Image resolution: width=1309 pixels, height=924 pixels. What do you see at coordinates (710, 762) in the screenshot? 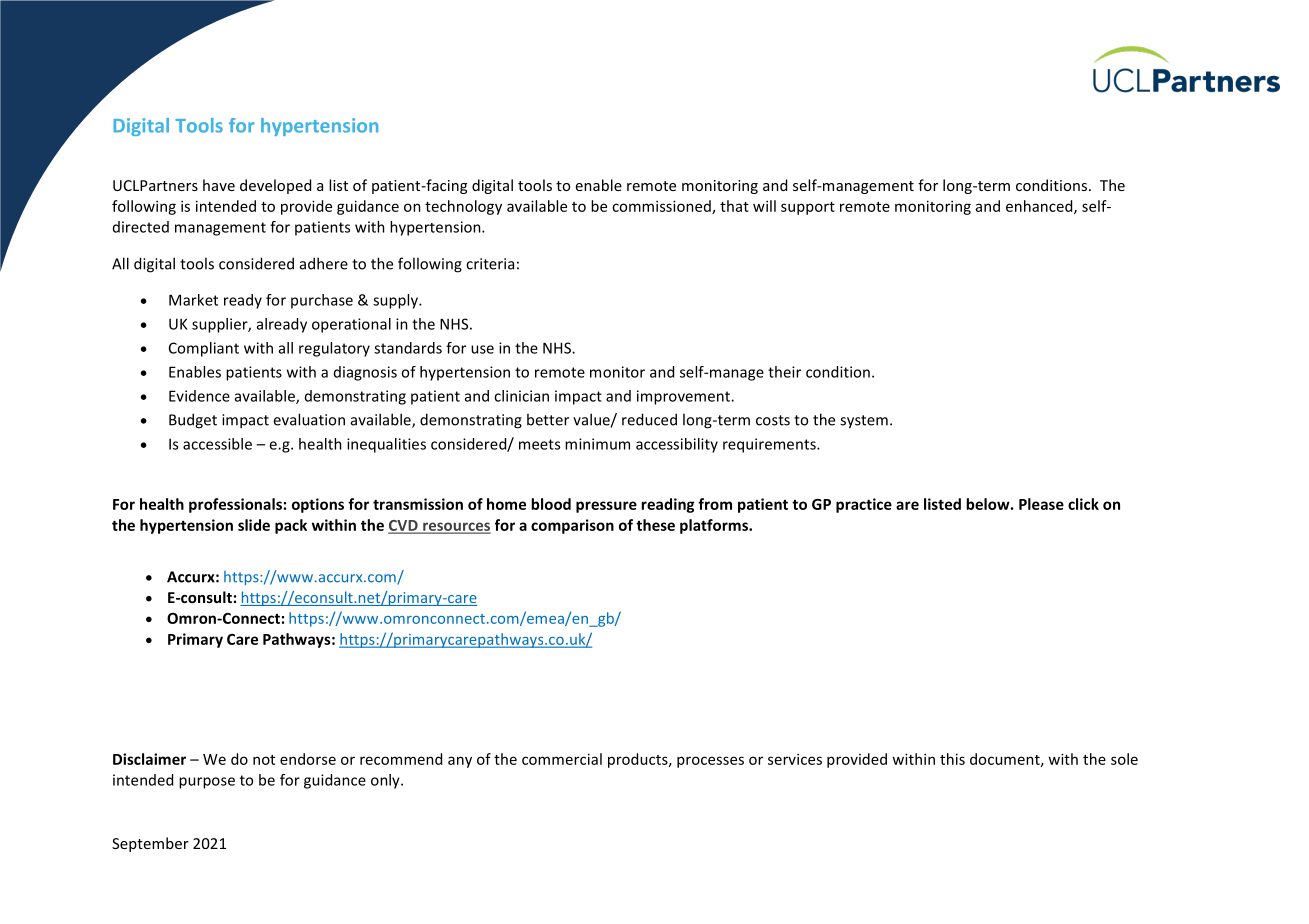
I see `processes` at bounding box center [710, 762].
